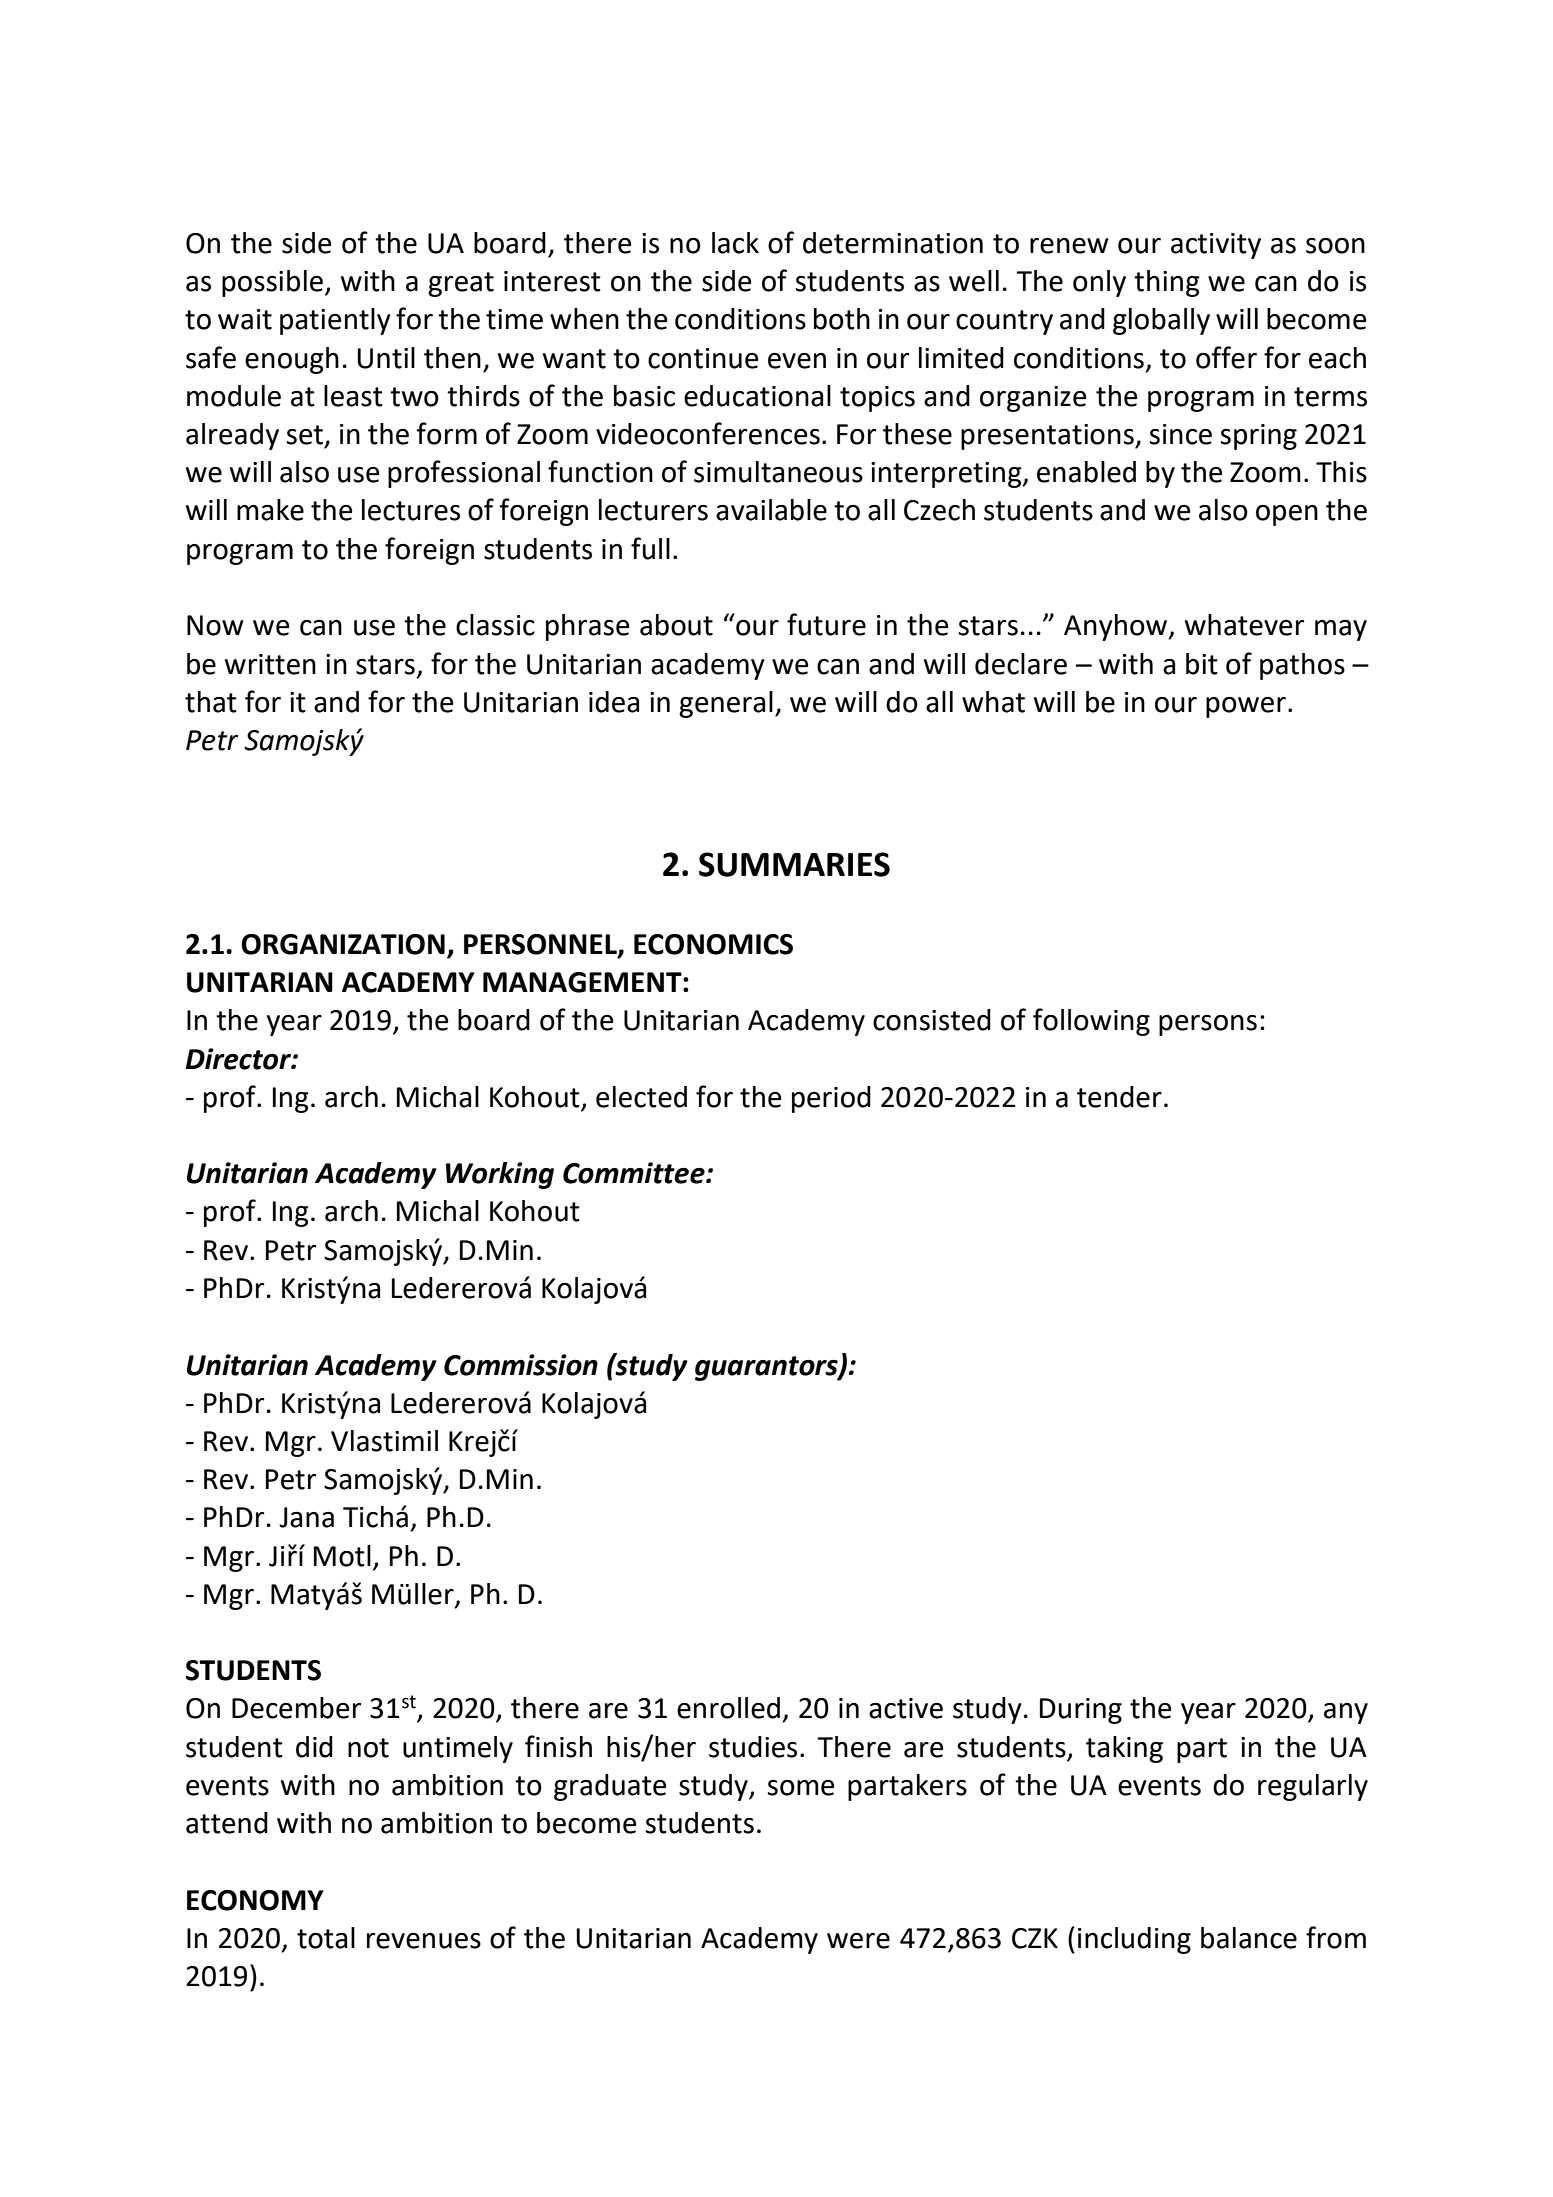 The height and width of the document is (2197, 1553). I want to click on both, so click(842, 319).
